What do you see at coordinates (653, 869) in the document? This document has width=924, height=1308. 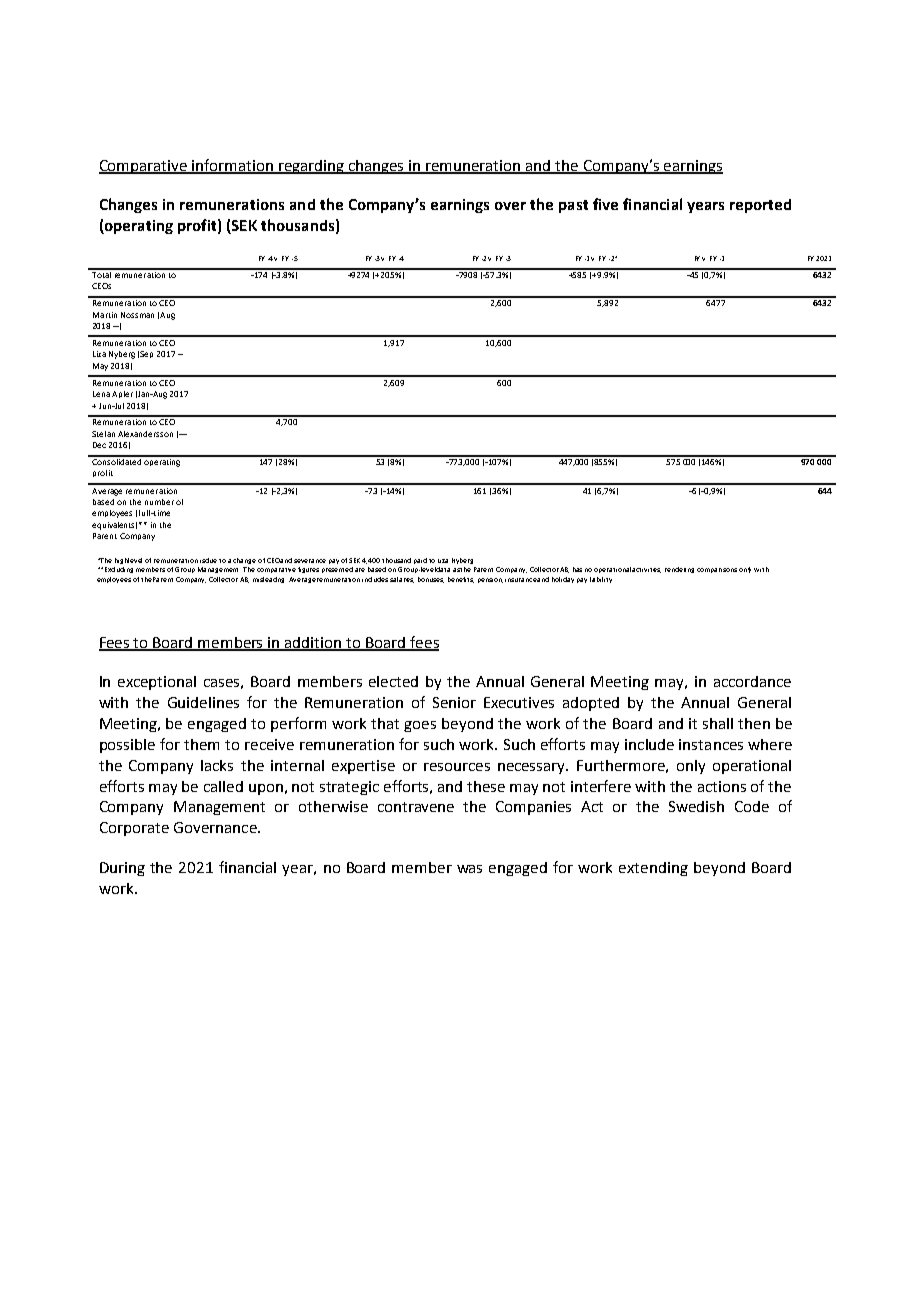 I see `extending` at bounding box center [653, 869].
